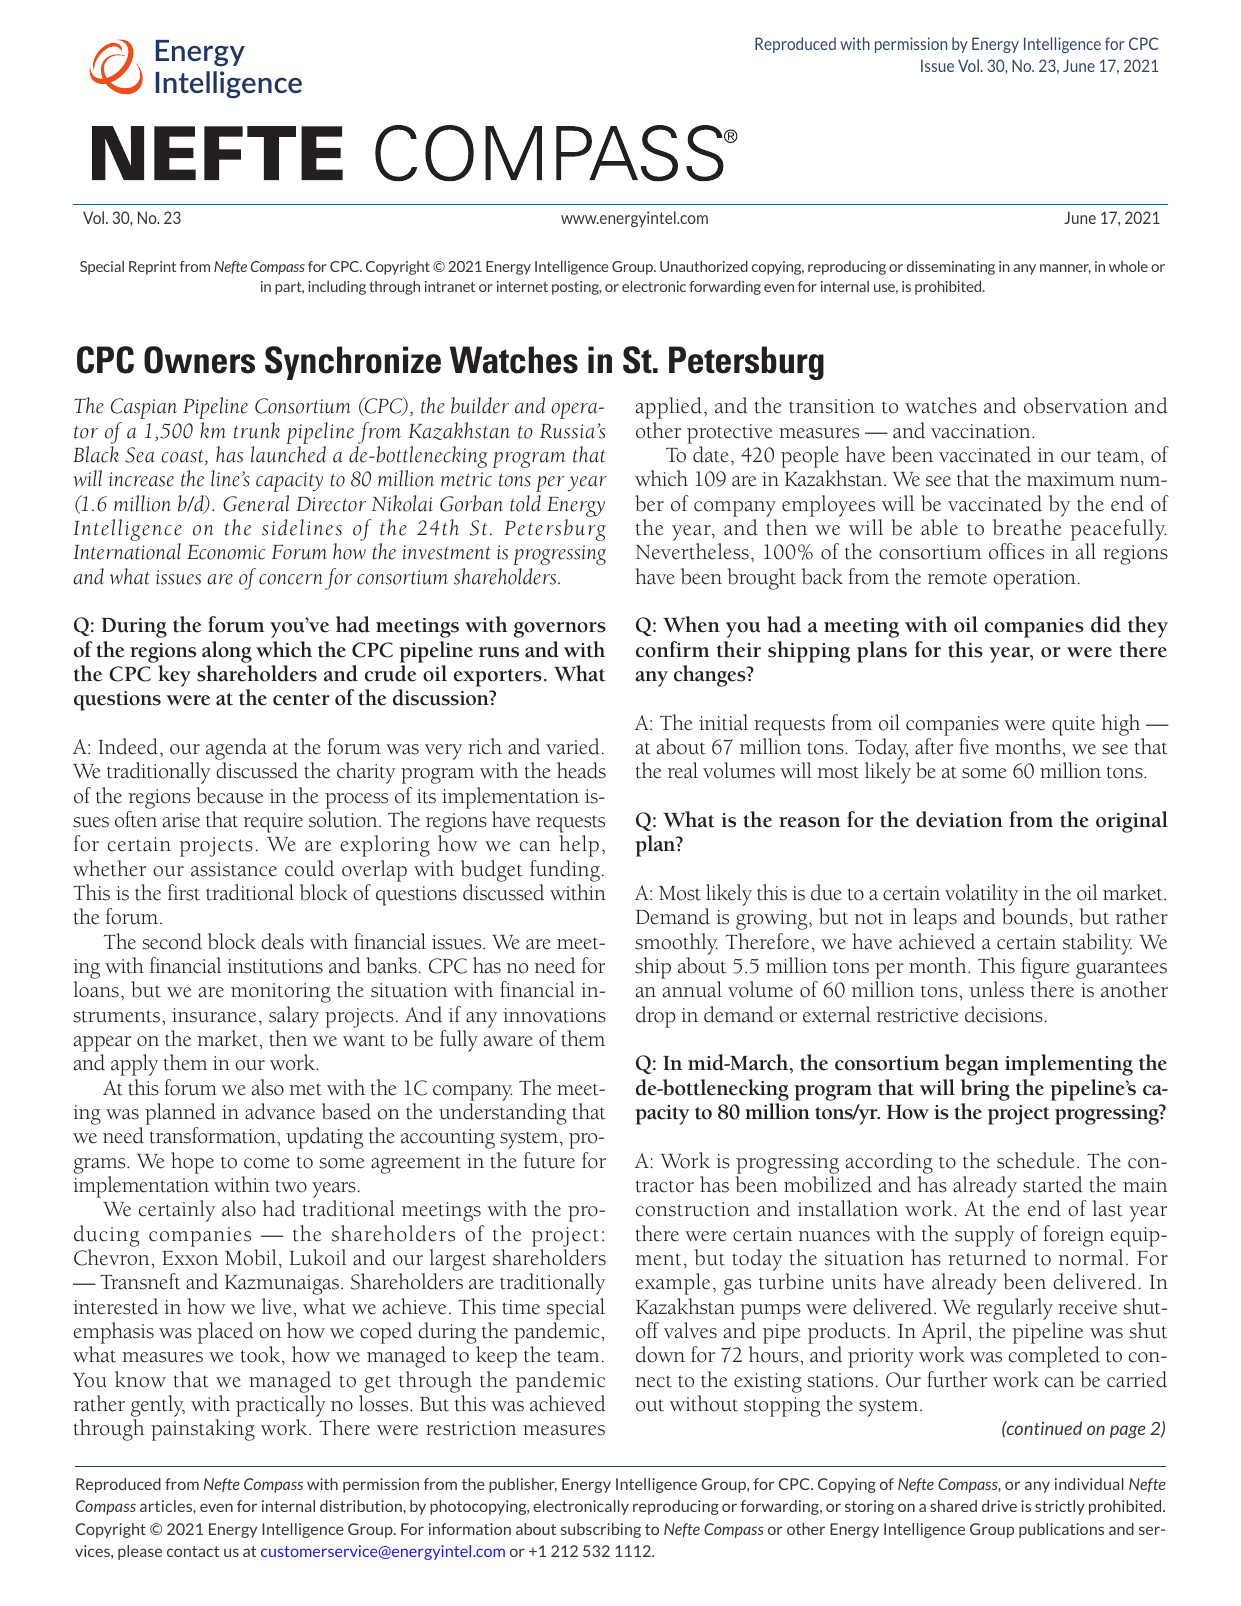  I want to click on Owners, so click(199, 360).
